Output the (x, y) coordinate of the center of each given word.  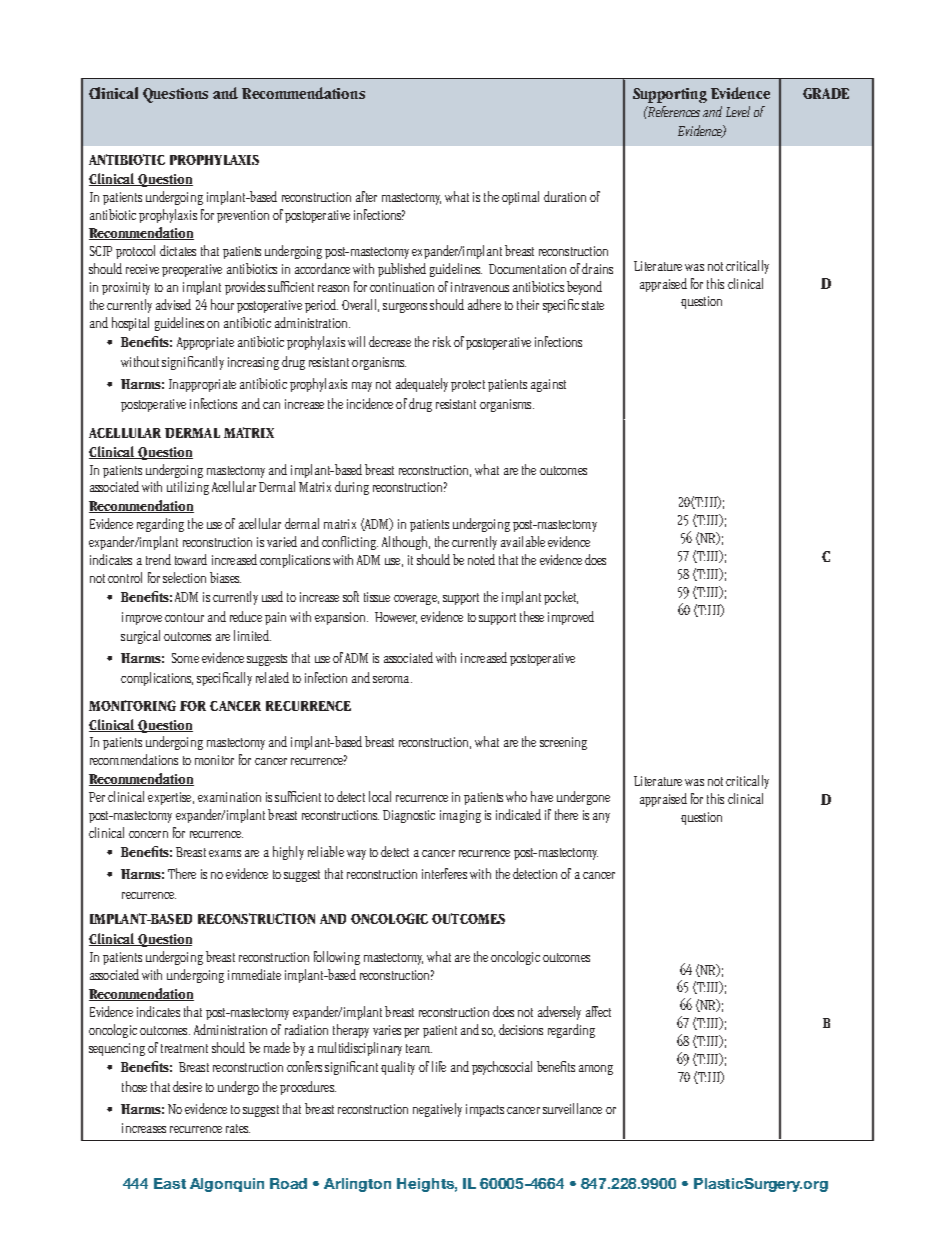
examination (229, 797)
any (601, 818)
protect (468, 386)
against (548, 385)
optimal (520, 198)
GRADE (826, 93)
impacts (485, 1110)
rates (238, 1128)
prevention (243, 216)
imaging (460, 816)
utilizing (188, 488)
